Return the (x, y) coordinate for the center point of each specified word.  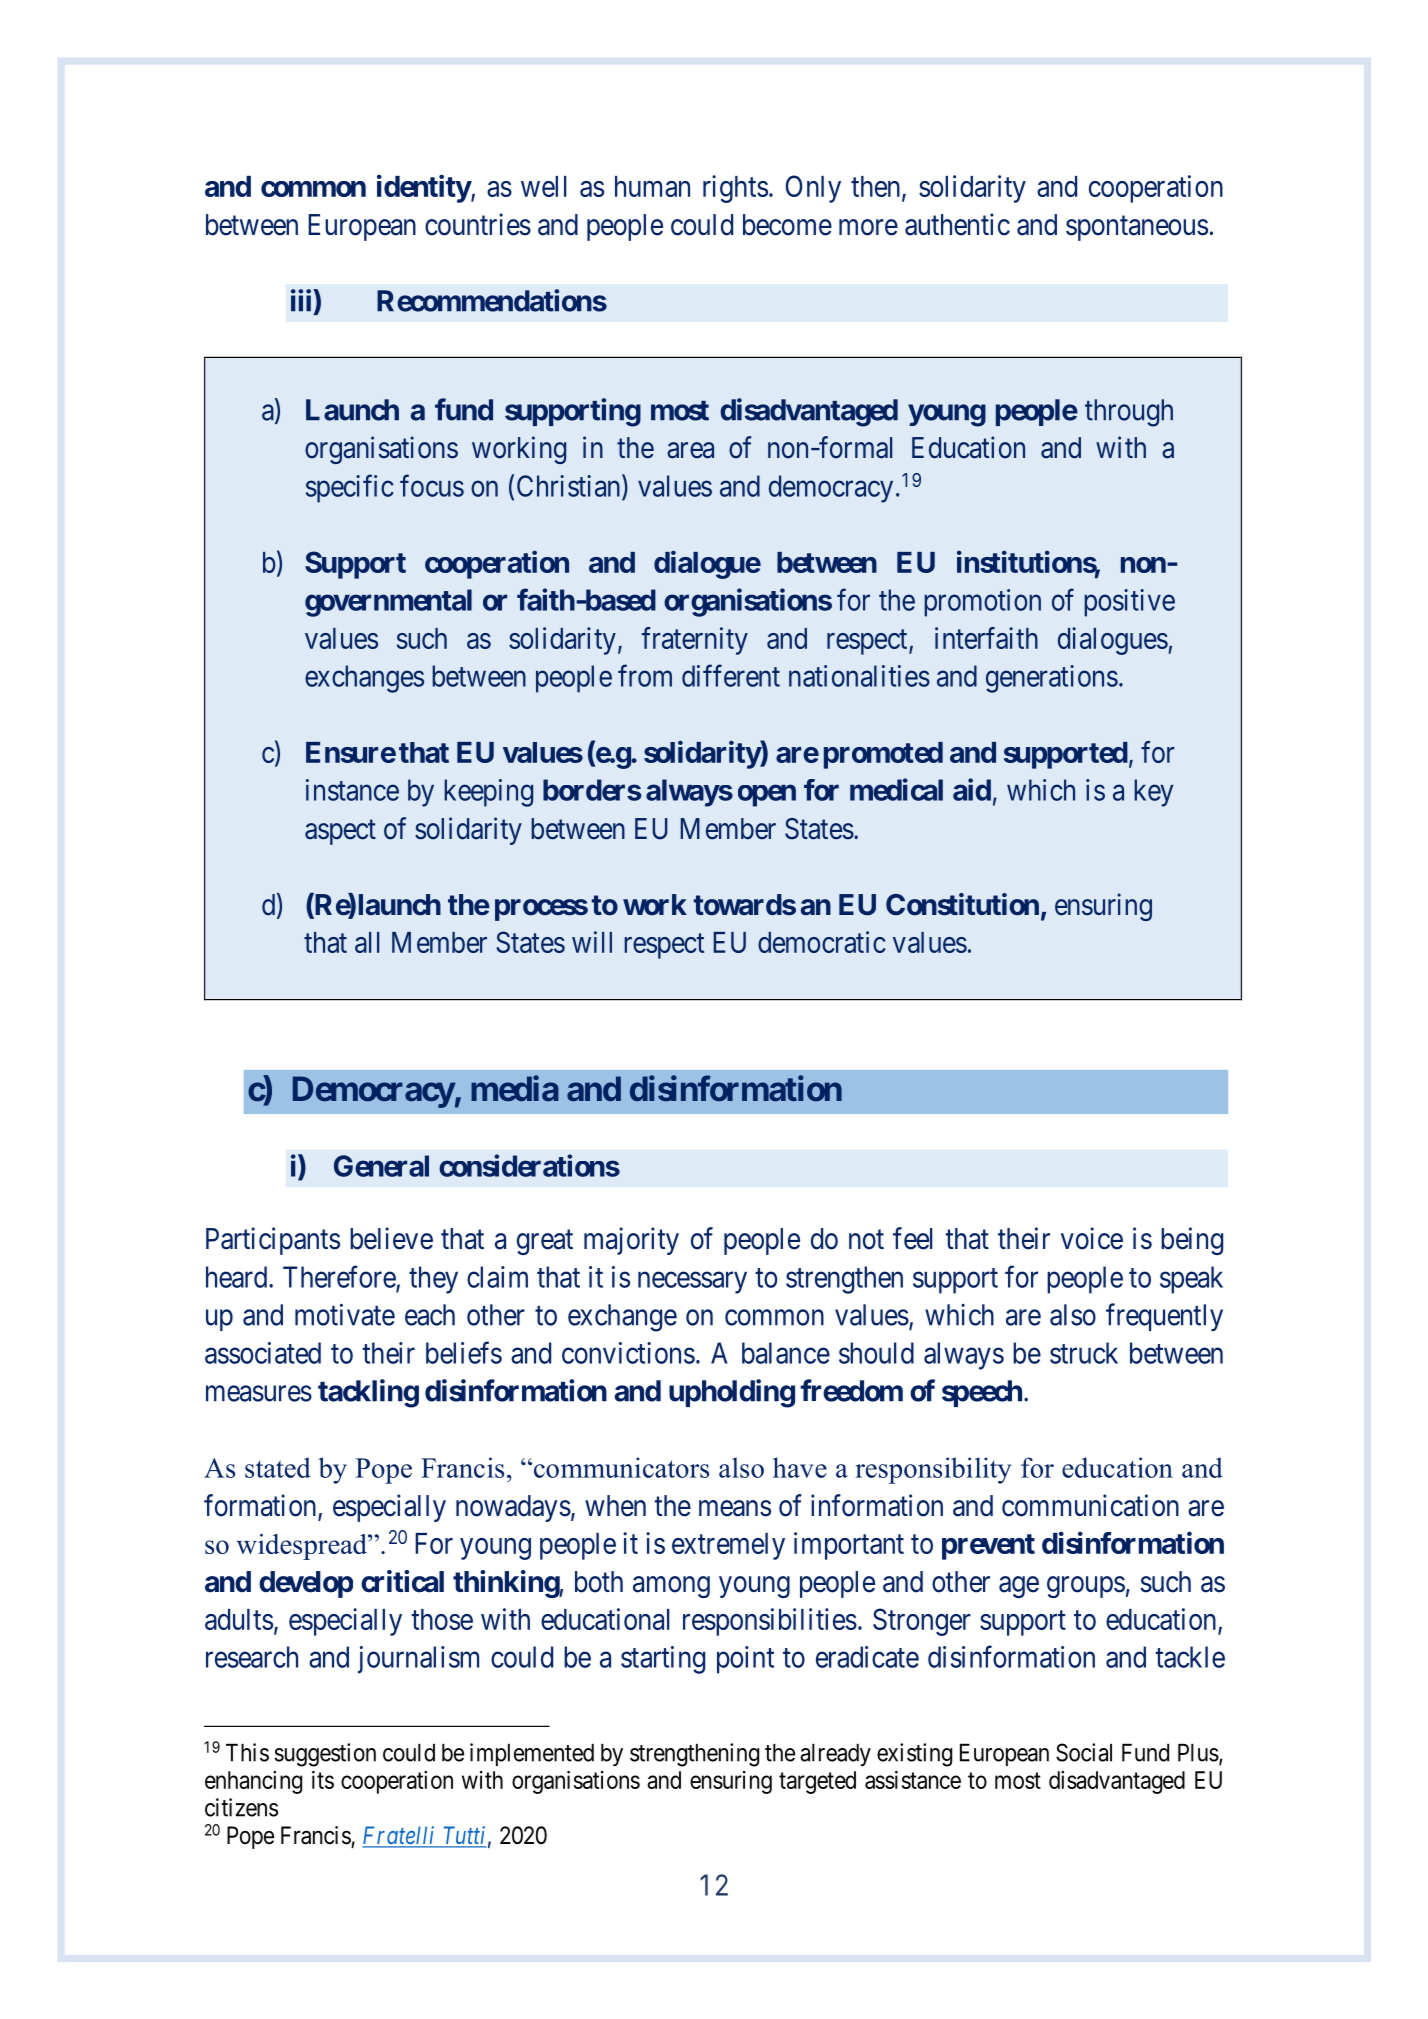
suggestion (325, 1755)
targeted (817, 1782)
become (787, 225)
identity (424, 188)
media (515, 1088)
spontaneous (1137, 228)
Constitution (962, 904)
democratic (822, 942)
